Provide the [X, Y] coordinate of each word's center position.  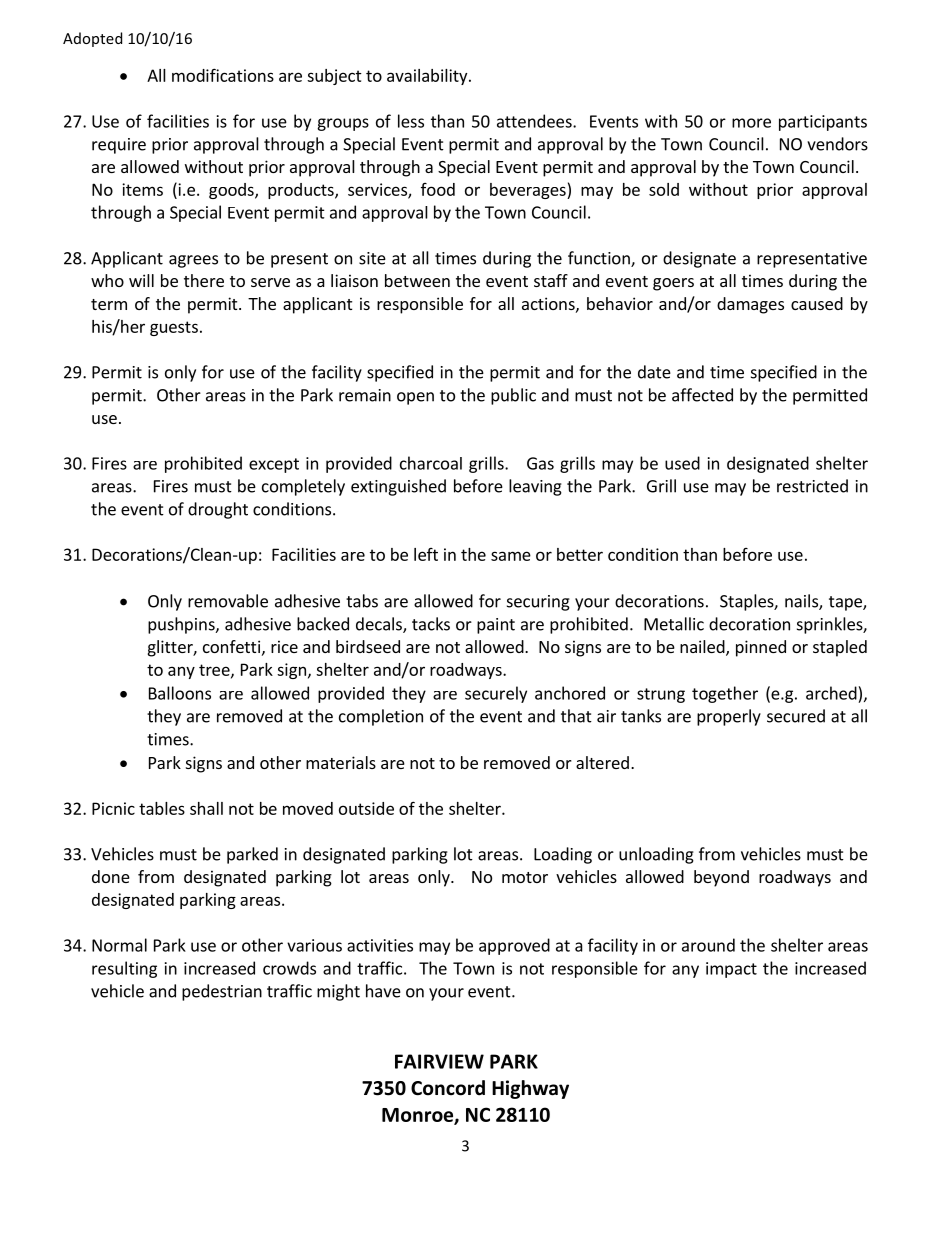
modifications [223, 75]
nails [802, 602]
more [751, 123]
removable [228, 601]
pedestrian [222, 992]
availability [428, 77]
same [511, 556]
